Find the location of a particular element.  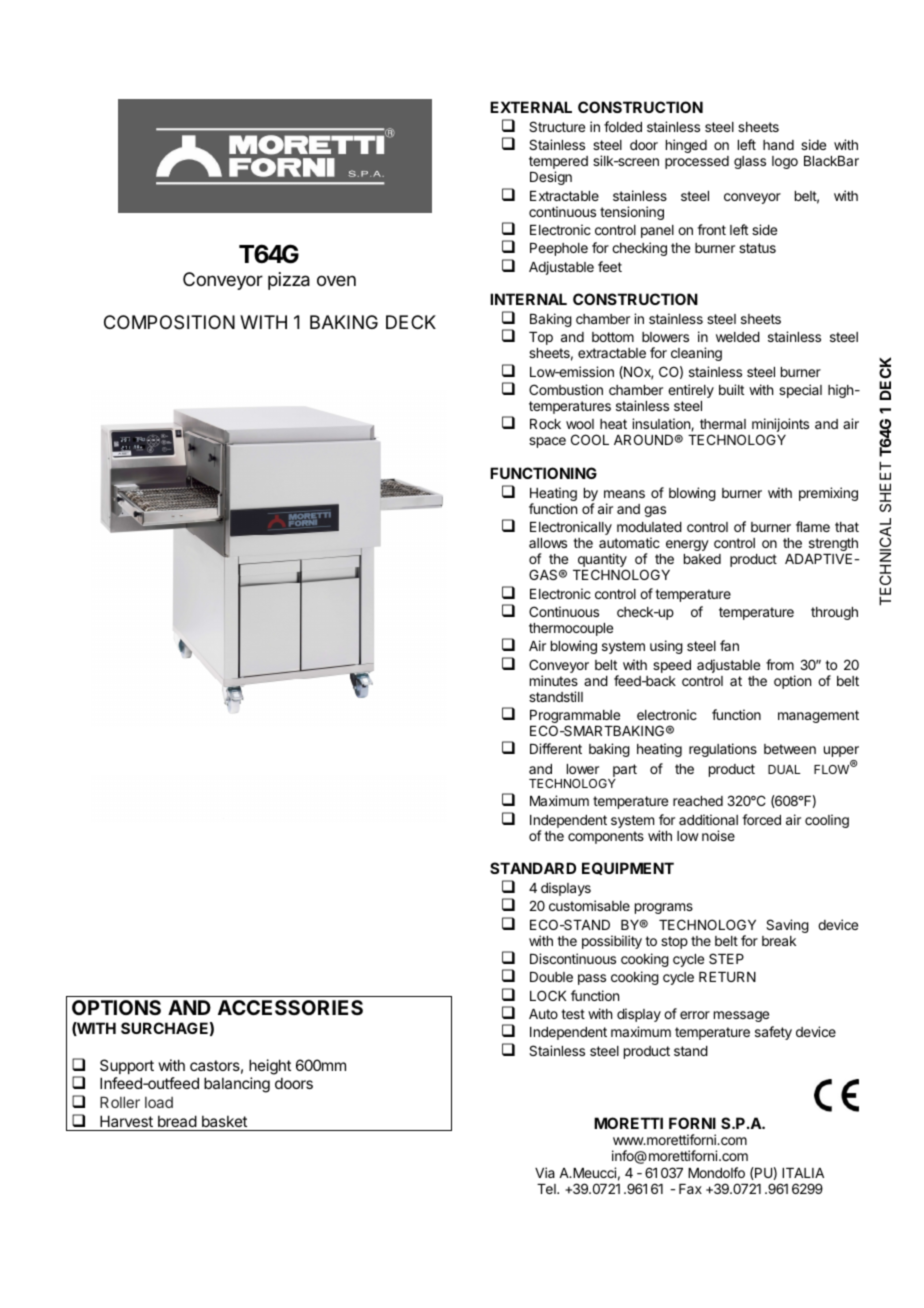

ACCESSORIES is located at coordinates (290, 1007).
